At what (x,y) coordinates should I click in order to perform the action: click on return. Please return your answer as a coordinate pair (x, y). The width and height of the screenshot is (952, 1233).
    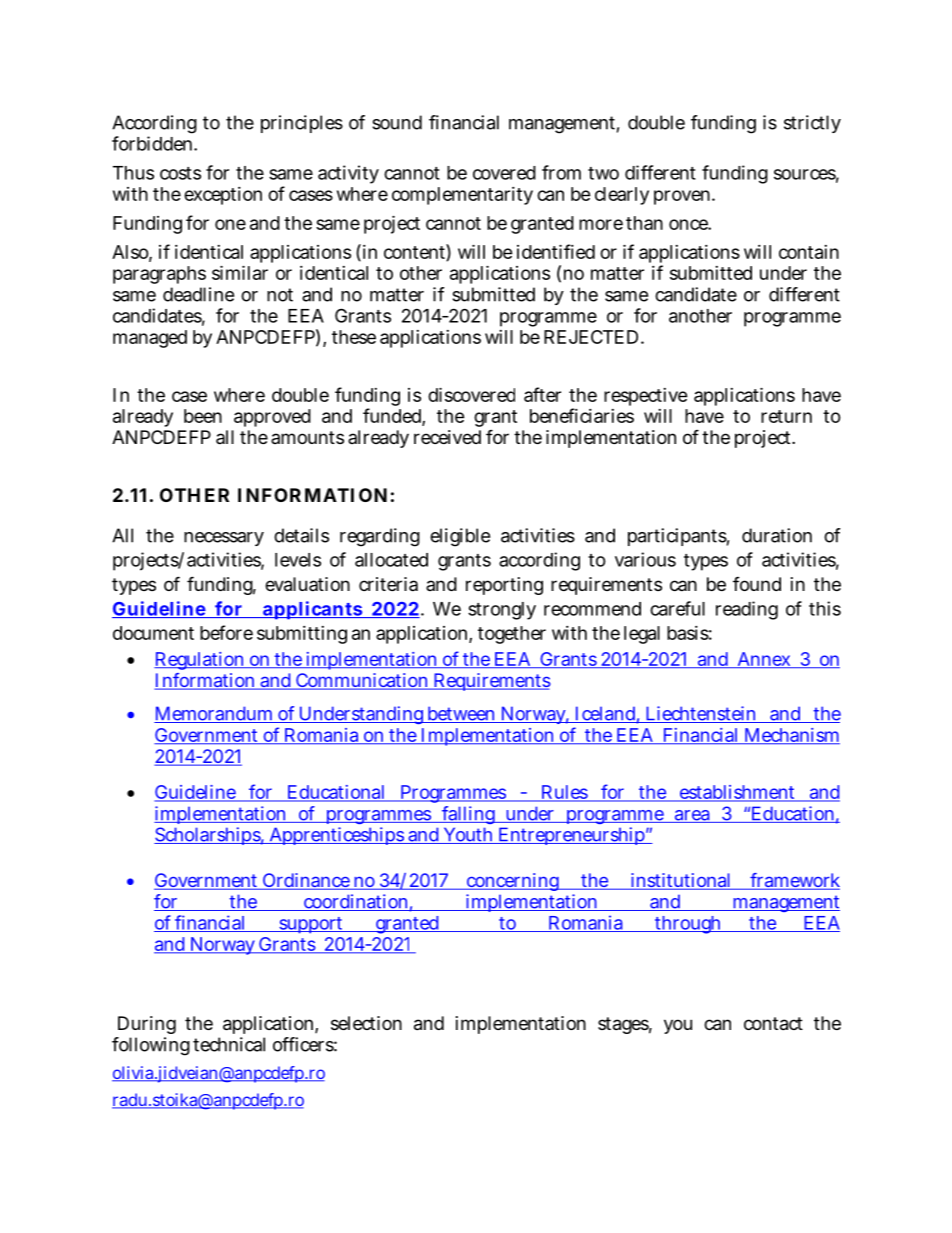
    Looking at the image, I should click on (786, 416).
